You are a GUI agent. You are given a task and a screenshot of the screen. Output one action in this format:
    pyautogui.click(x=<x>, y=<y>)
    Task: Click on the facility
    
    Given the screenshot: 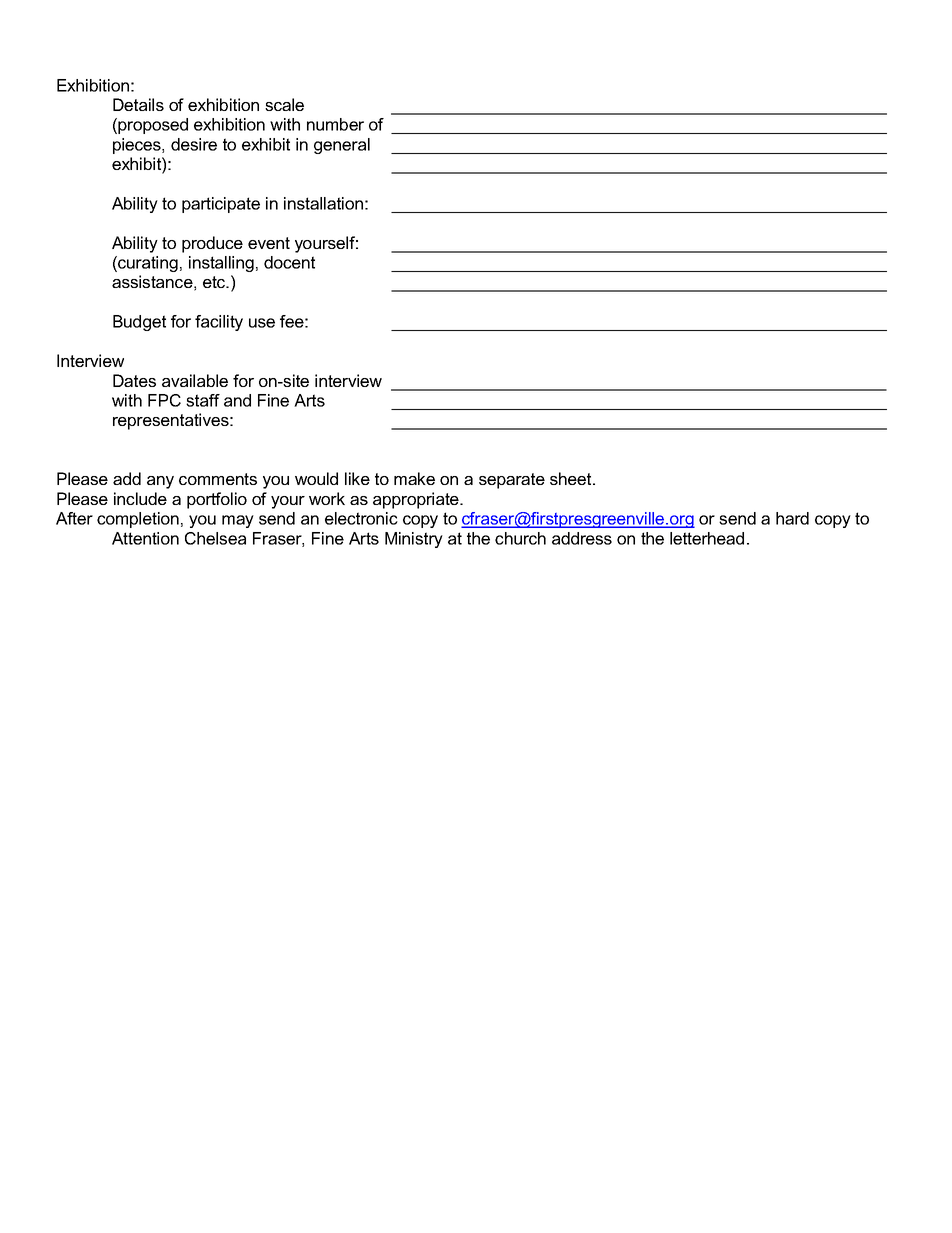 What is the action you would take?
    pyautogui.click(x=219, y=323)
